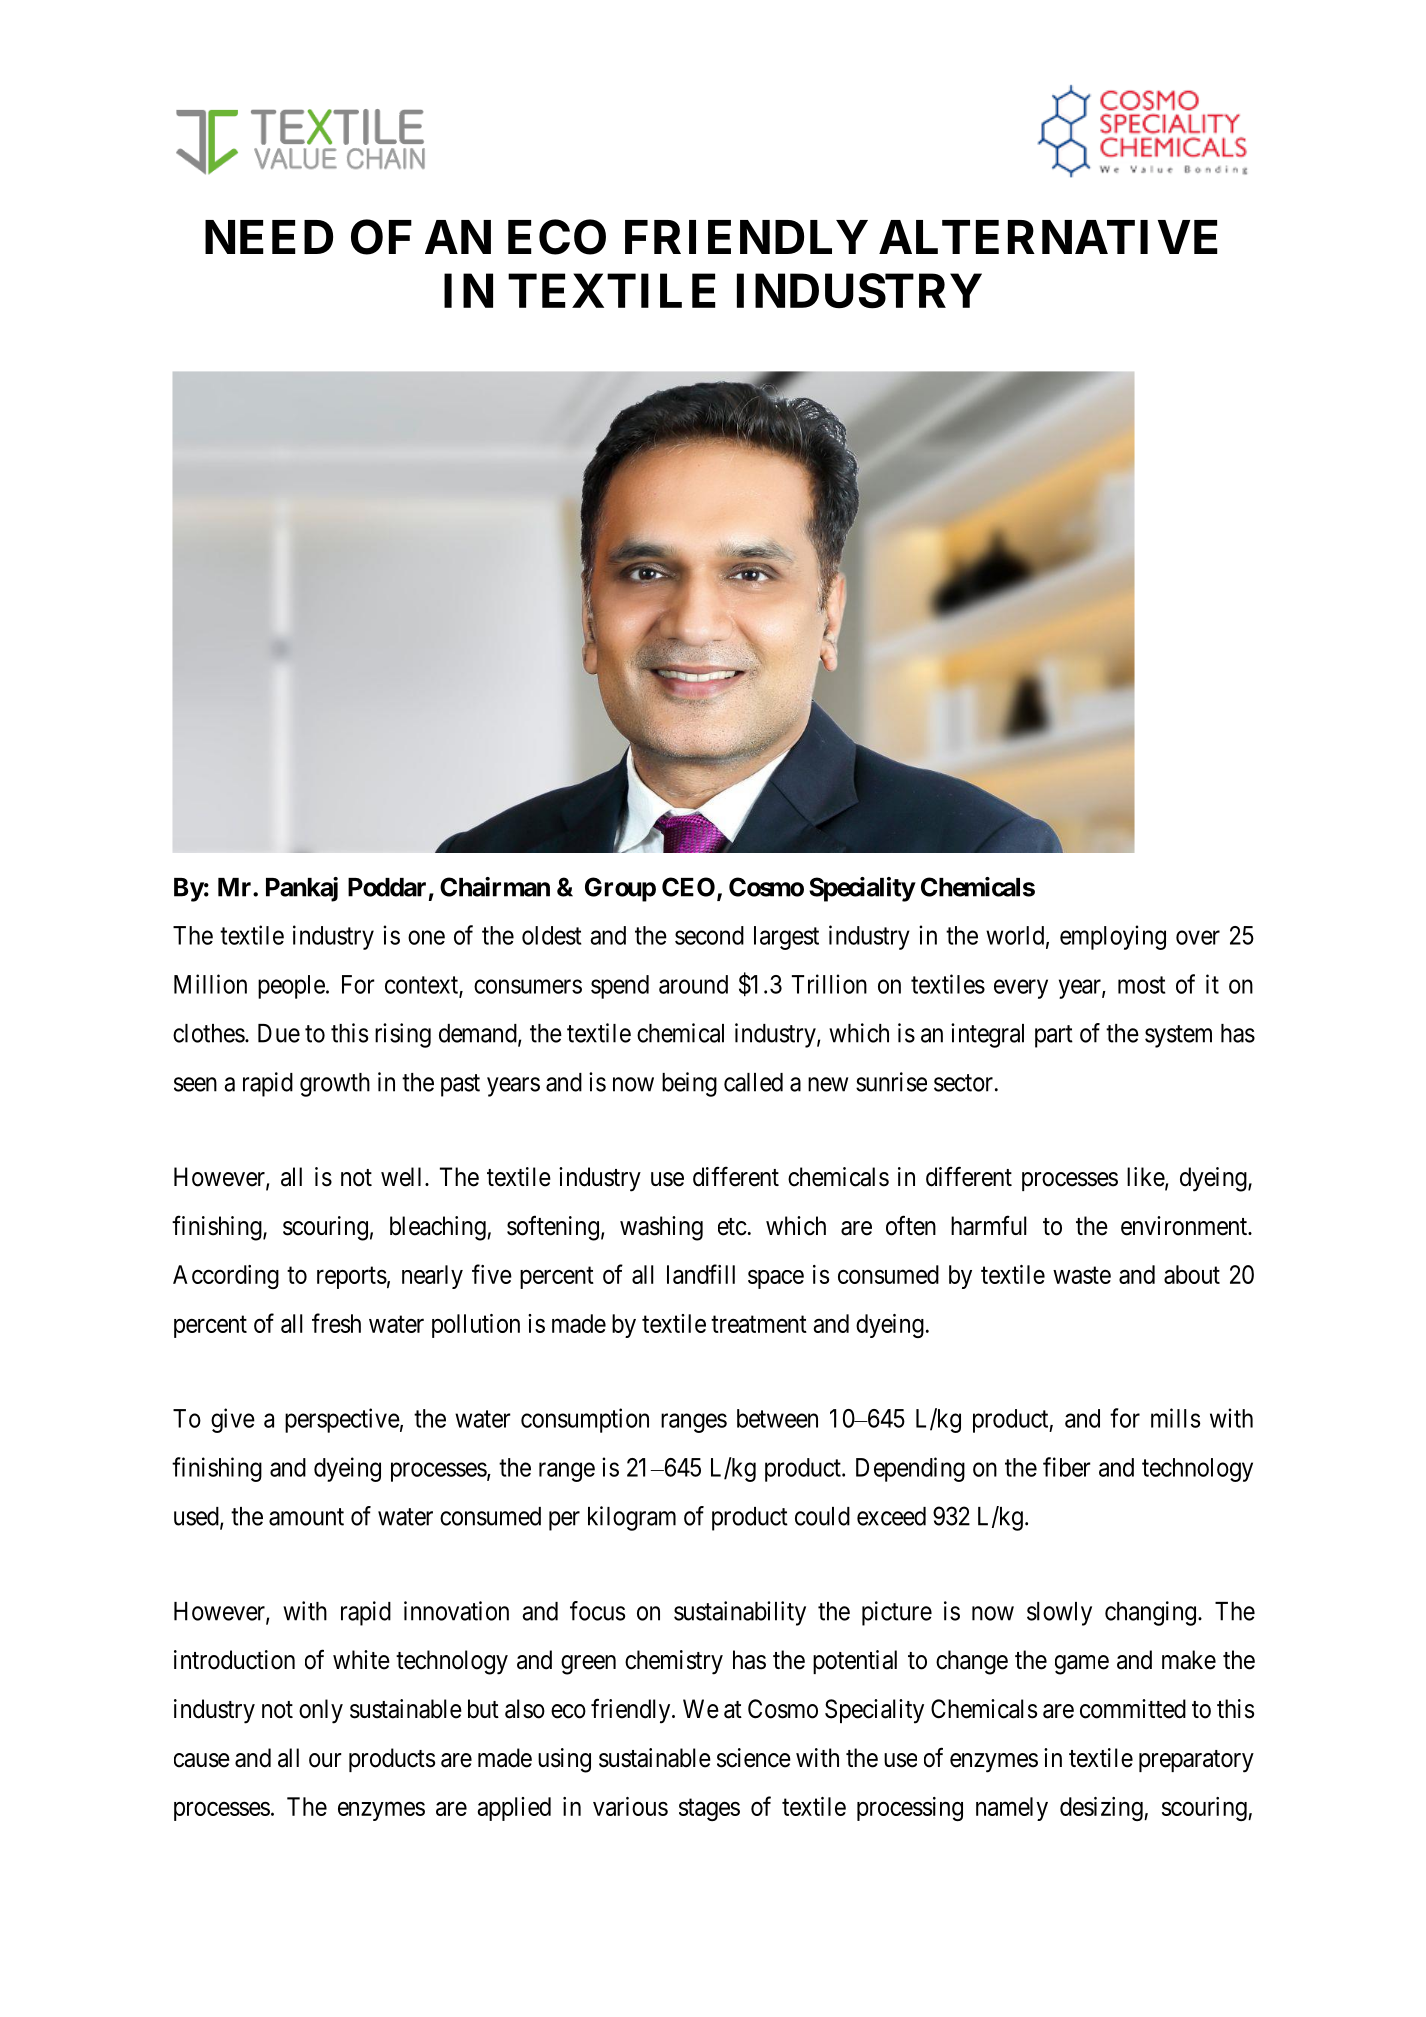 The height and width of the screenshot is (2017, 1426). Describe the element at coordinates (1048, 237) in the screenshot. I see `ALTERNATIVE` at that location.
